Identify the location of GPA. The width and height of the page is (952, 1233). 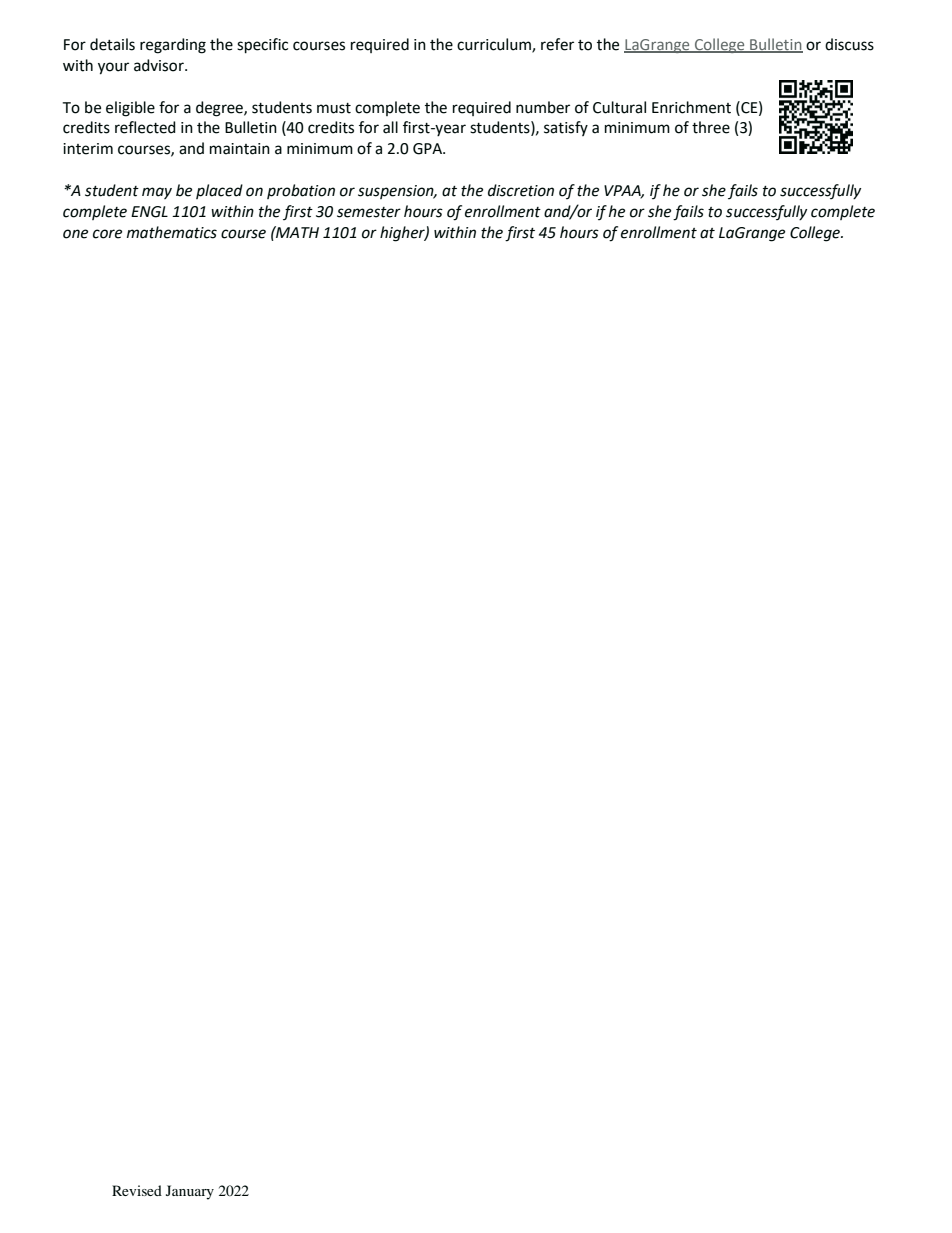
(429, 149).
